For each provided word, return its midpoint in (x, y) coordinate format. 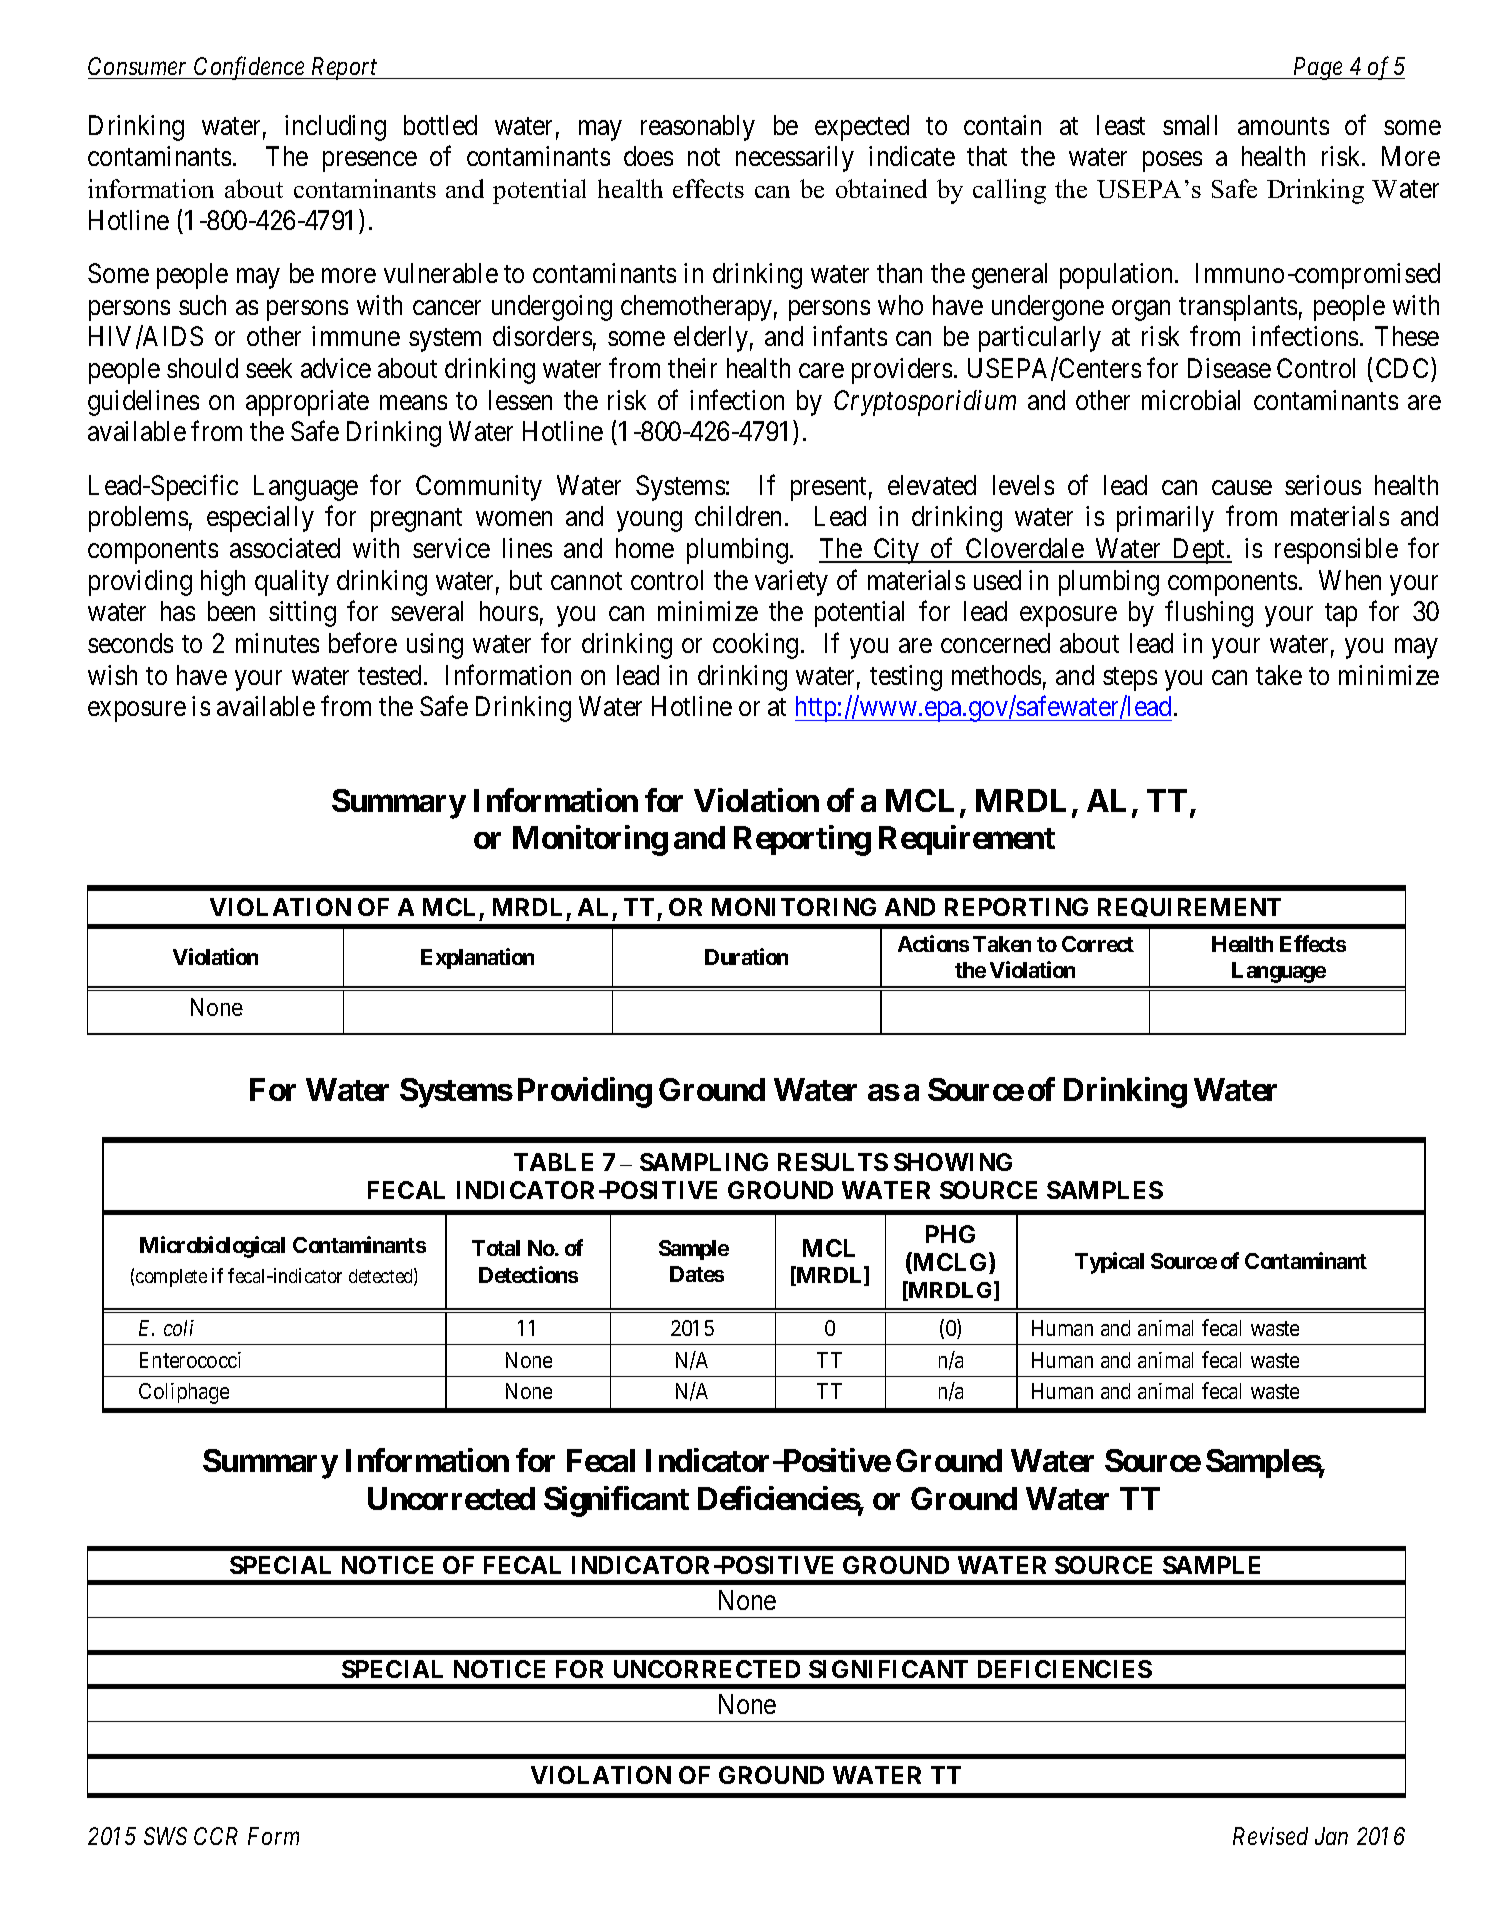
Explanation (477, 958)
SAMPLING (704, 1162)
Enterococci (190, 1360)
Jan (1331, 1836)
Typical (1109, 1263)
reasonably (698, 128)
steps (1130, 679)
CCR (216, 1836)
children (738, 516)
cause (1242, 487)
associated (285, 548)
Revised (1270, 1836)
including (335, 128)
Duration (746, 956)
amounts (1283, 126)
